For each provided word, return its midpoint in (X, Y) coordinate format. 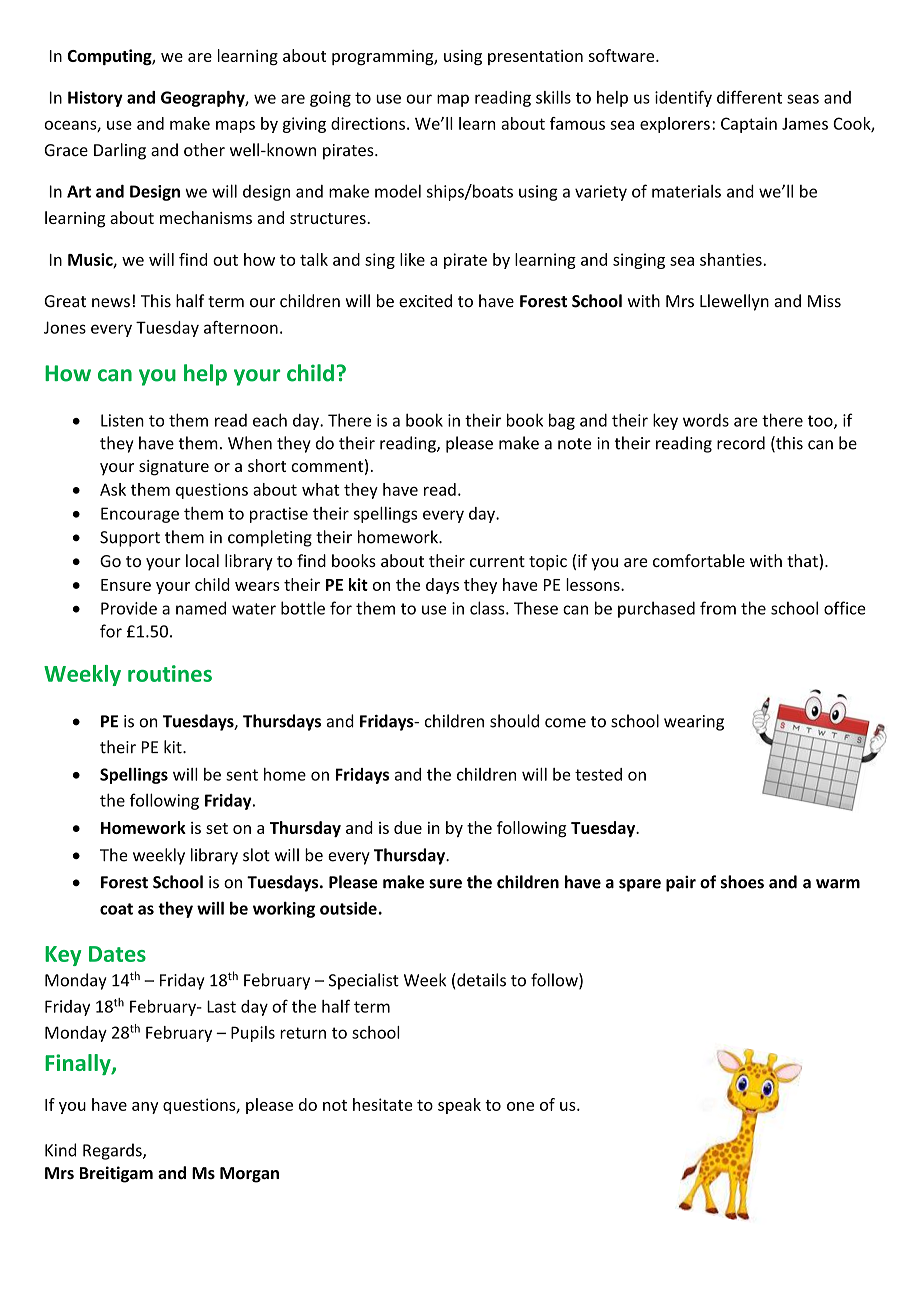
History (95, 99)
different (749, 97)
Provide (129, 608)
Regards (113, 1151)
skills (553, 97)
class (488, 608)
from (718, 608)
